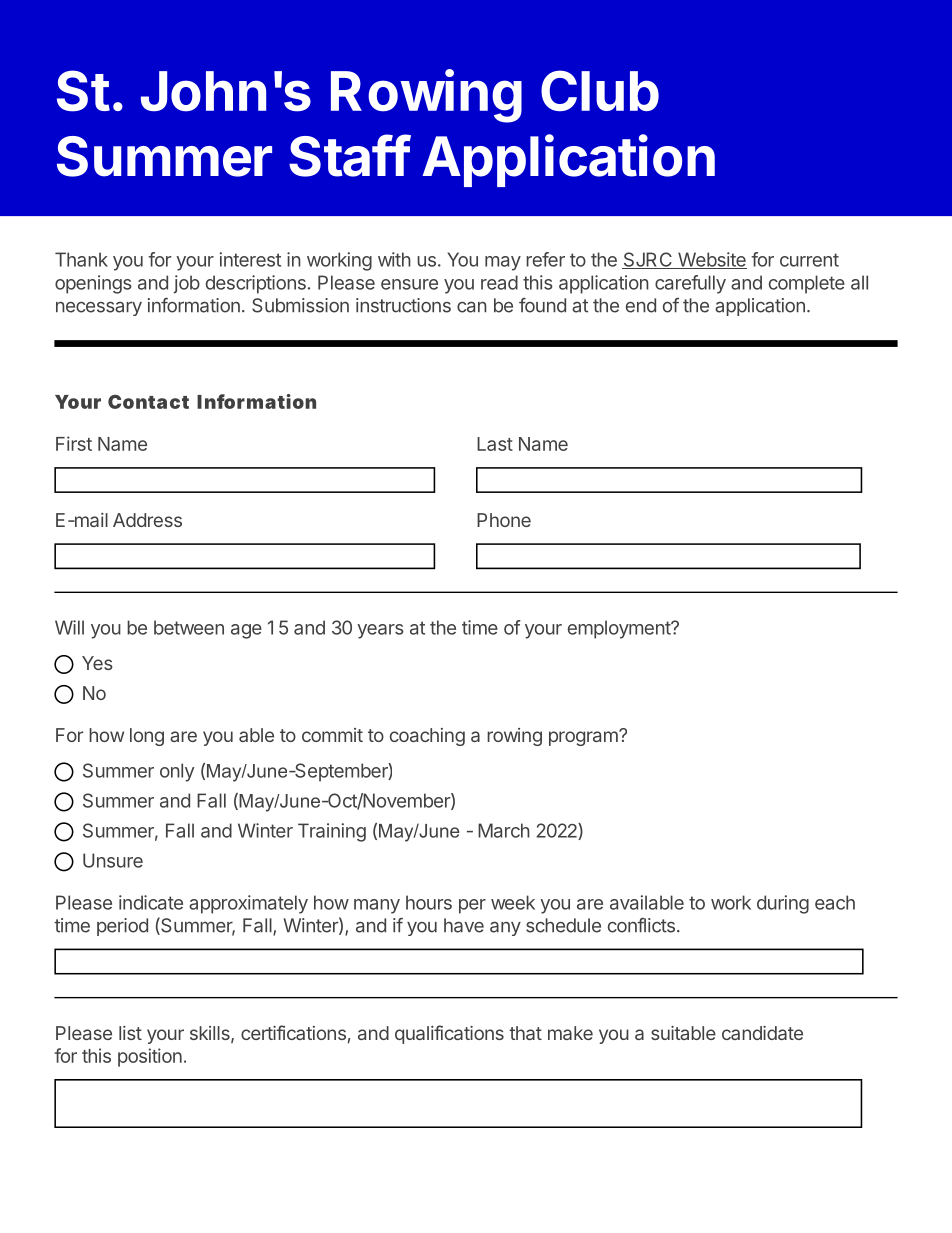 The image size is (952, 1233). I want to click on instructions, so click(403, 305).
